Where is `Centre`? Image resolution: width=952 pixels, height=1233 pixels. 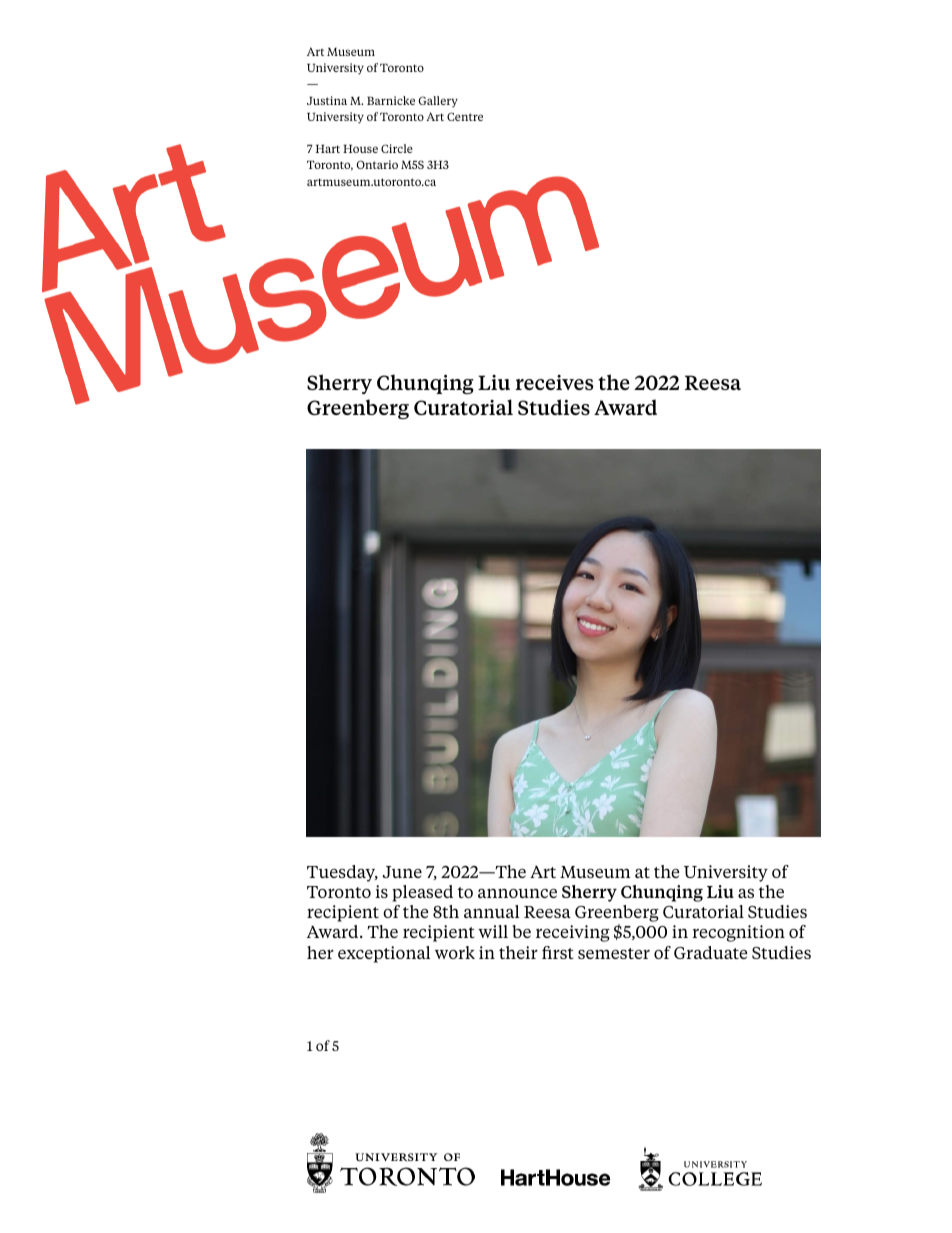 Centre is located at coordinates (465, 116).
